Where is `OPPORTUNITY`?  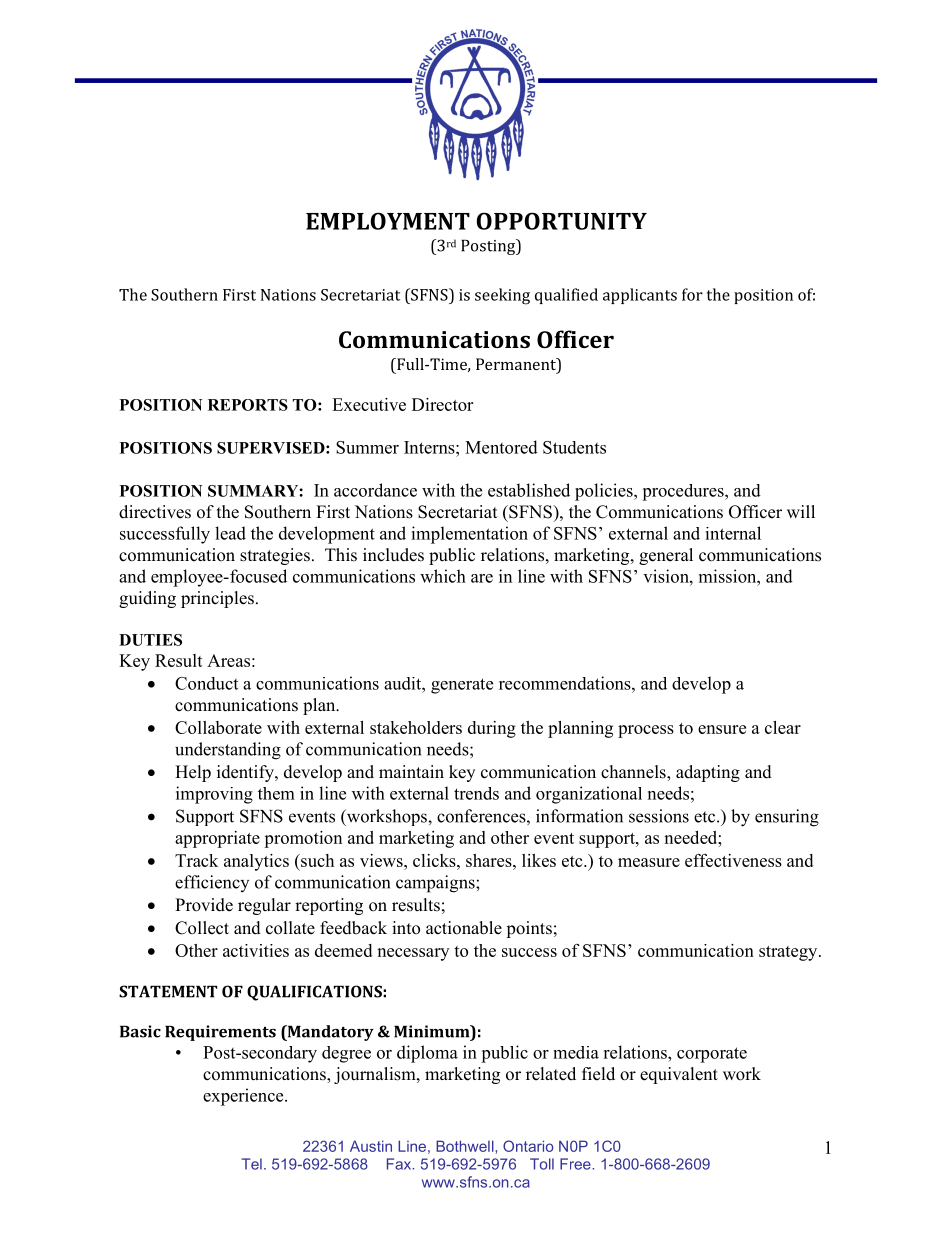
OPPORTUNITY is located at coordinates (561, 221).
